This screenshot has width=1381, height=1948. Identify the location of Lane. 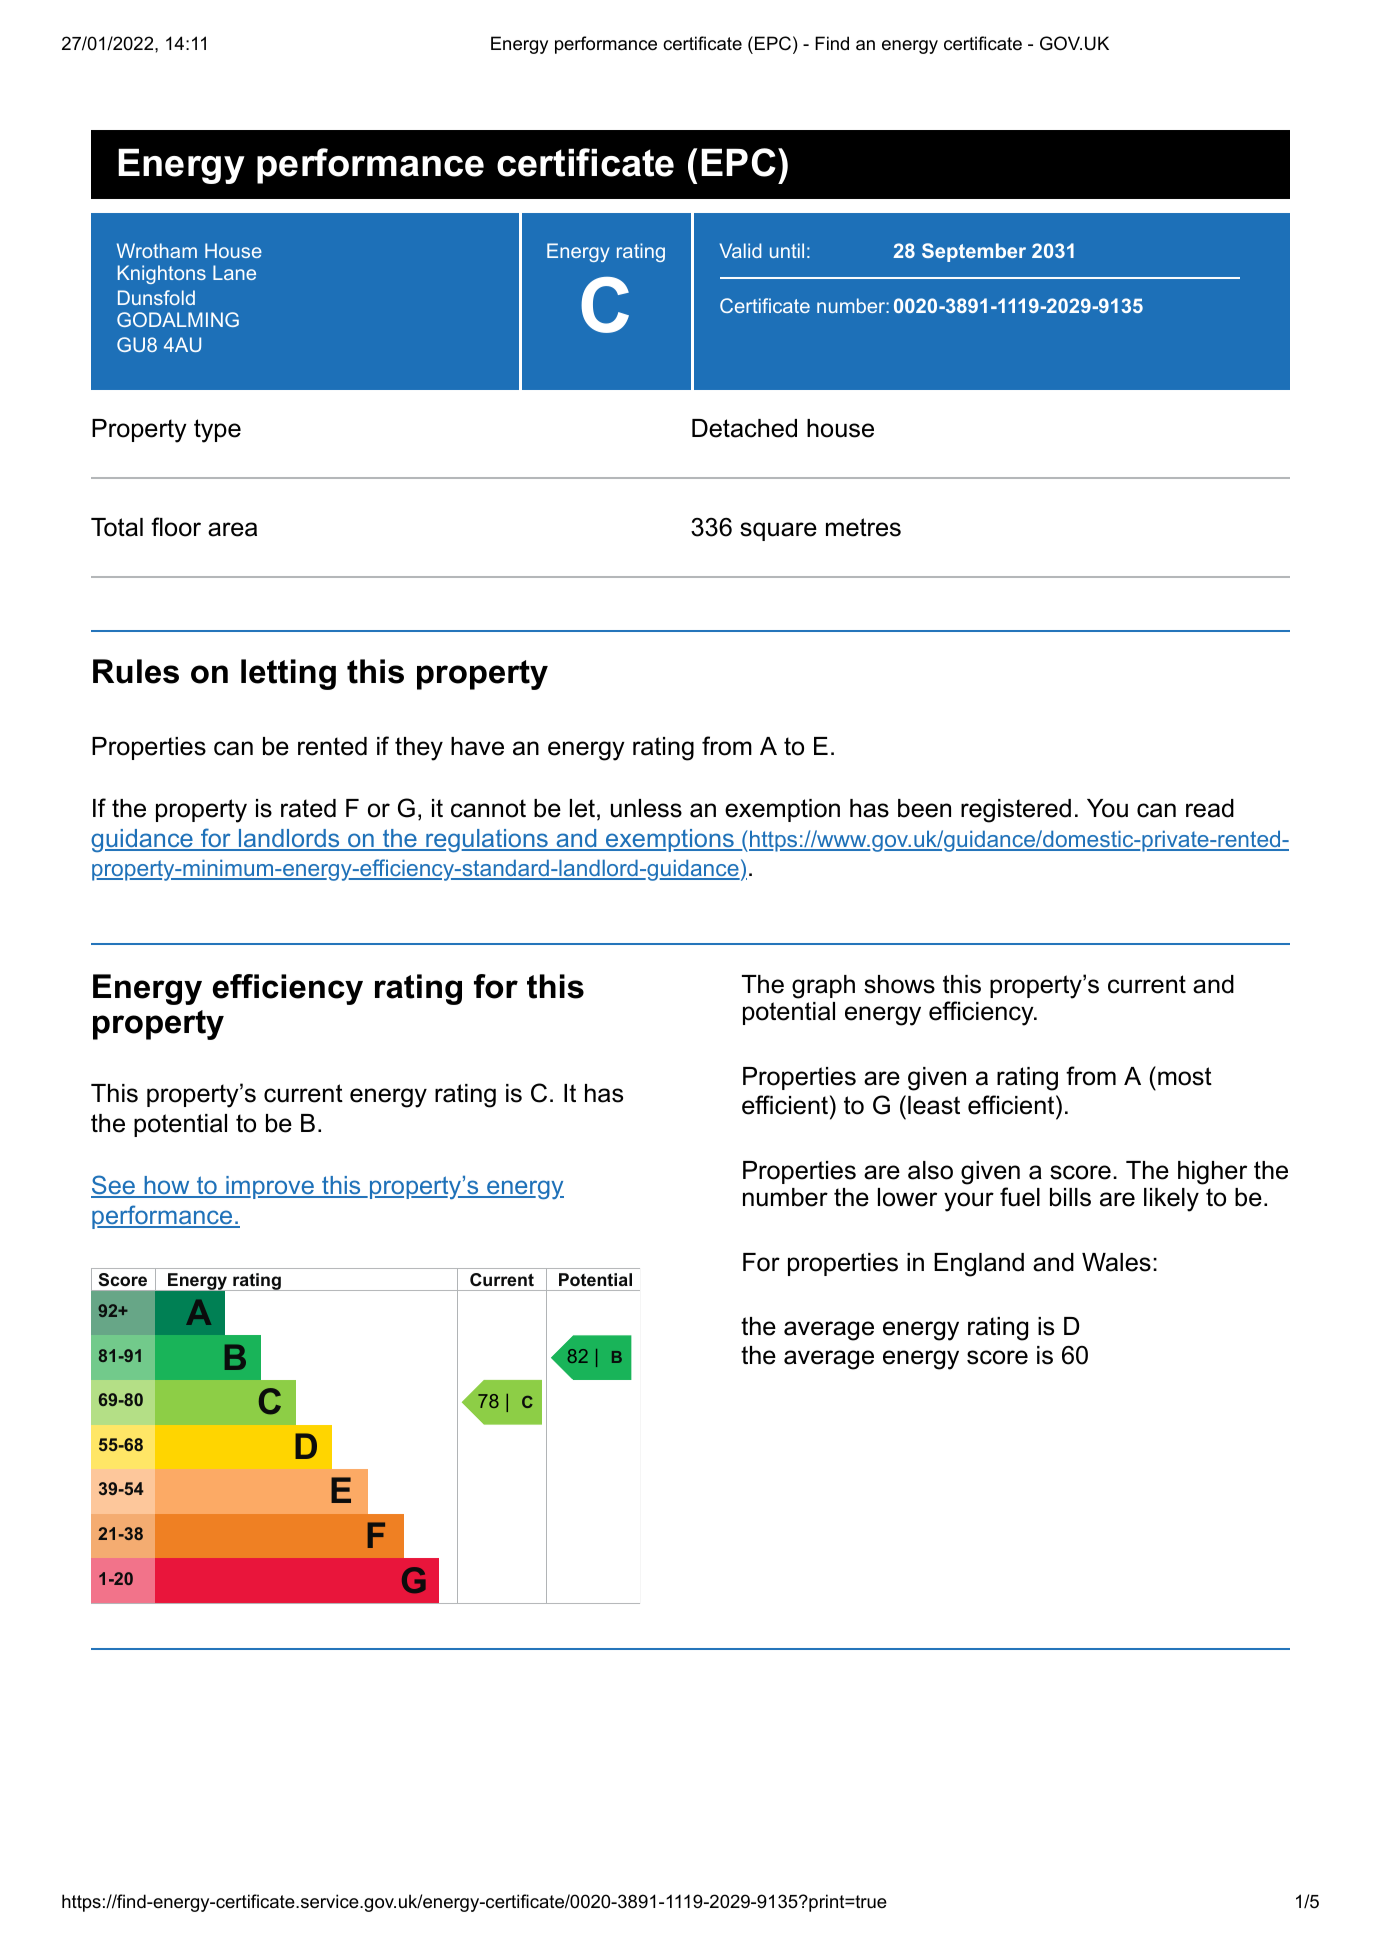
(234, 272).
